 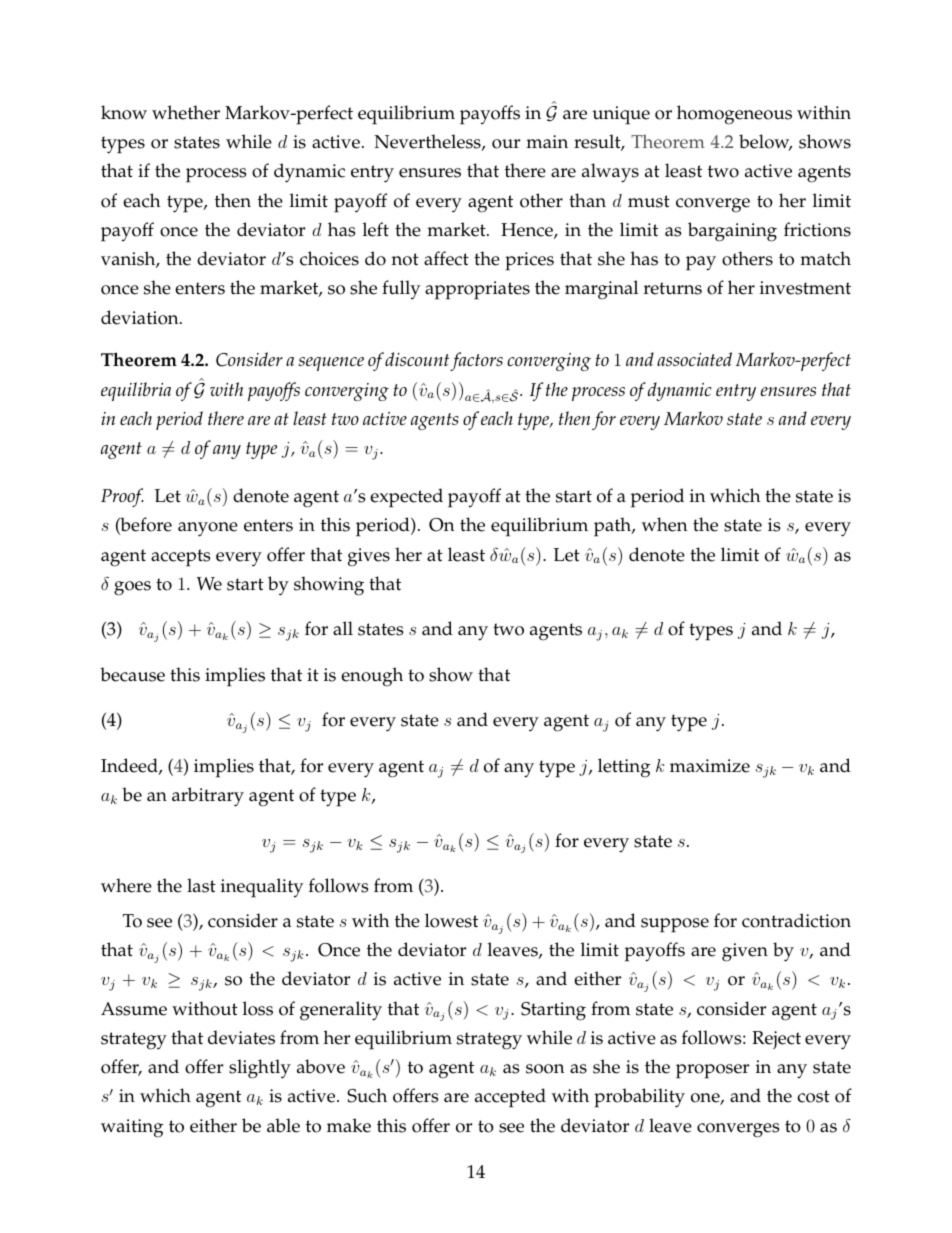 What do you see at coordinates (506, 144) in the image?
I see `our` at bounding box center [506, 144].
